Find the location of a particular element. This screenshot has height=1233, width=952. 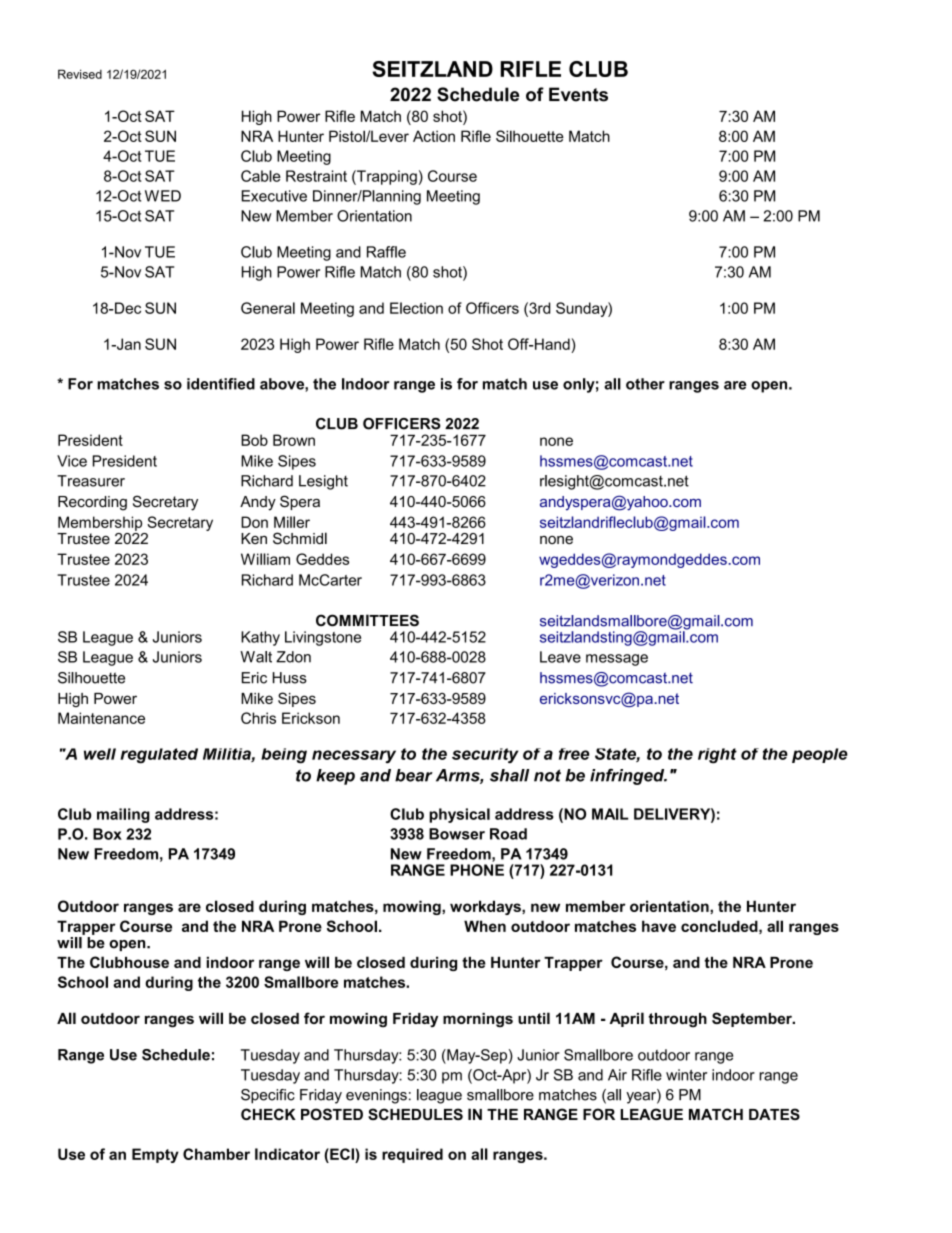

Box is located at coordinates (107, 834).
